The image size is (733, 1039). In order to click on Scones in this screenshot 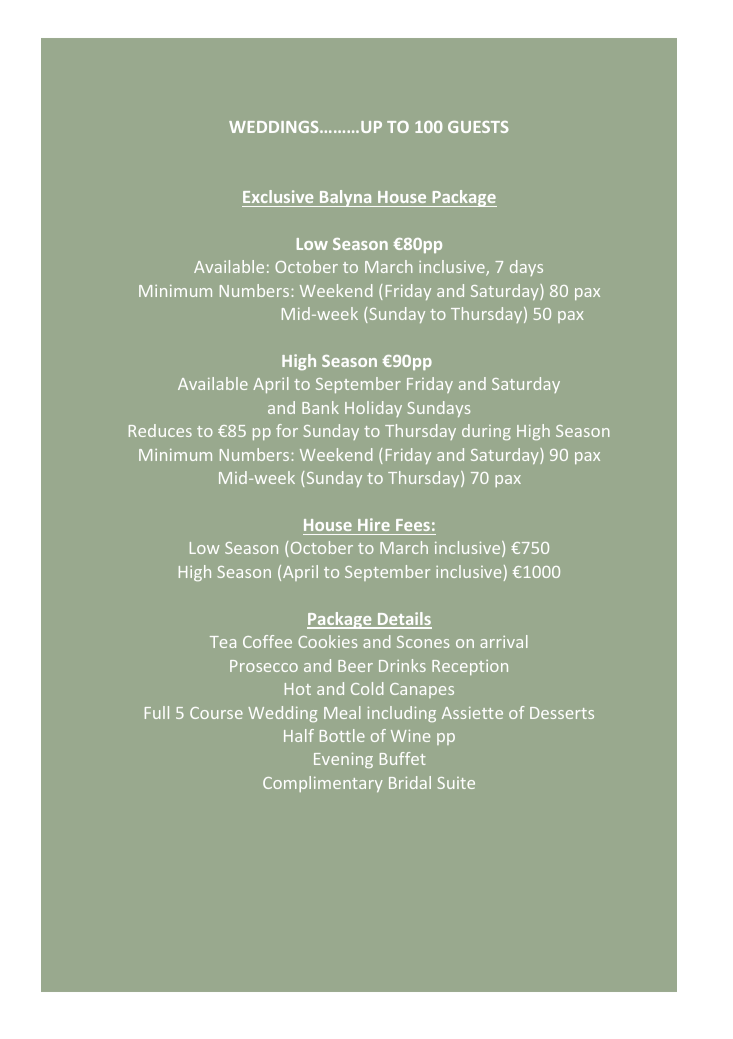, I will do `click(423, 642)`.
